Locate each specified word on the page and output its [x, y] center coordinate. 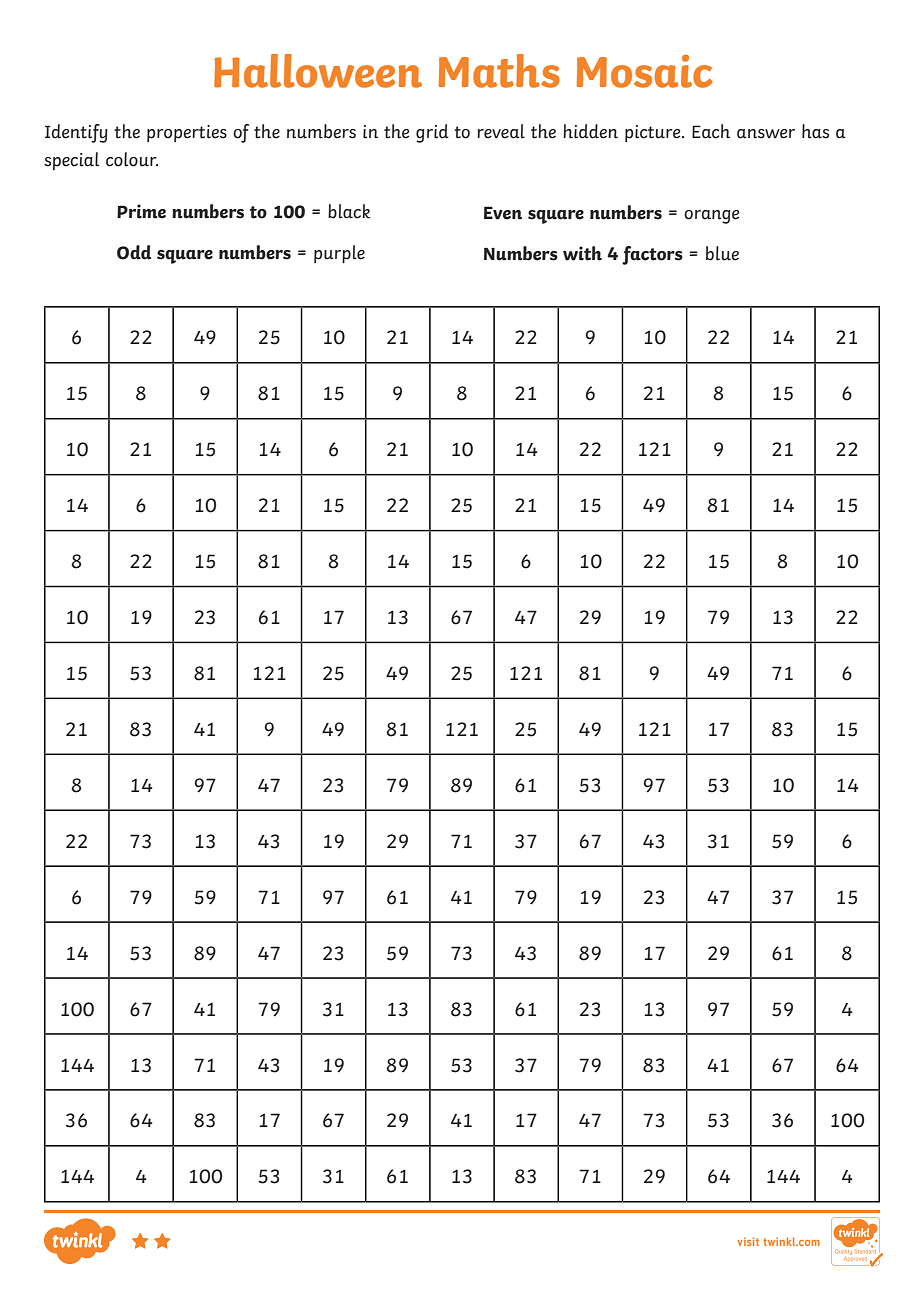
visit [748, 1241]
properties [187, 133]
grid [432, 133]
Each [711, 131]
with [582, 253]
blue [722, 253]
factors [652, 255]
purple [339, 254]
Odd [134, 252]
